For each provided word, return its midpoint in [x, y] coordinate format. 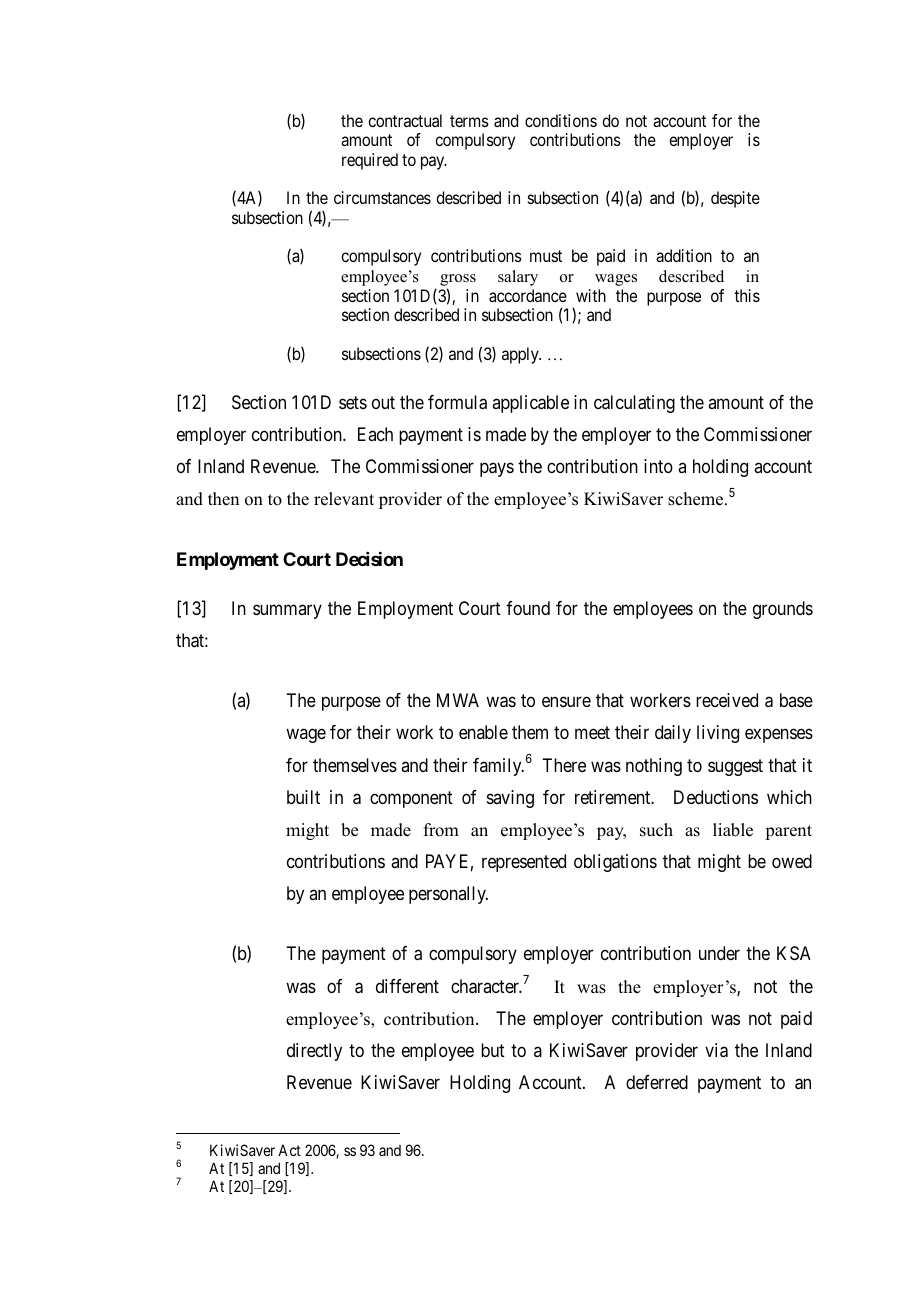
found [528, 608]
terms [469, 121]
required [370, 161]
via [716, 1050]
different [407, 986]
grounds [783, 610]
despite [735, 199]
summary [287, 611]
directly [314, 1052]
